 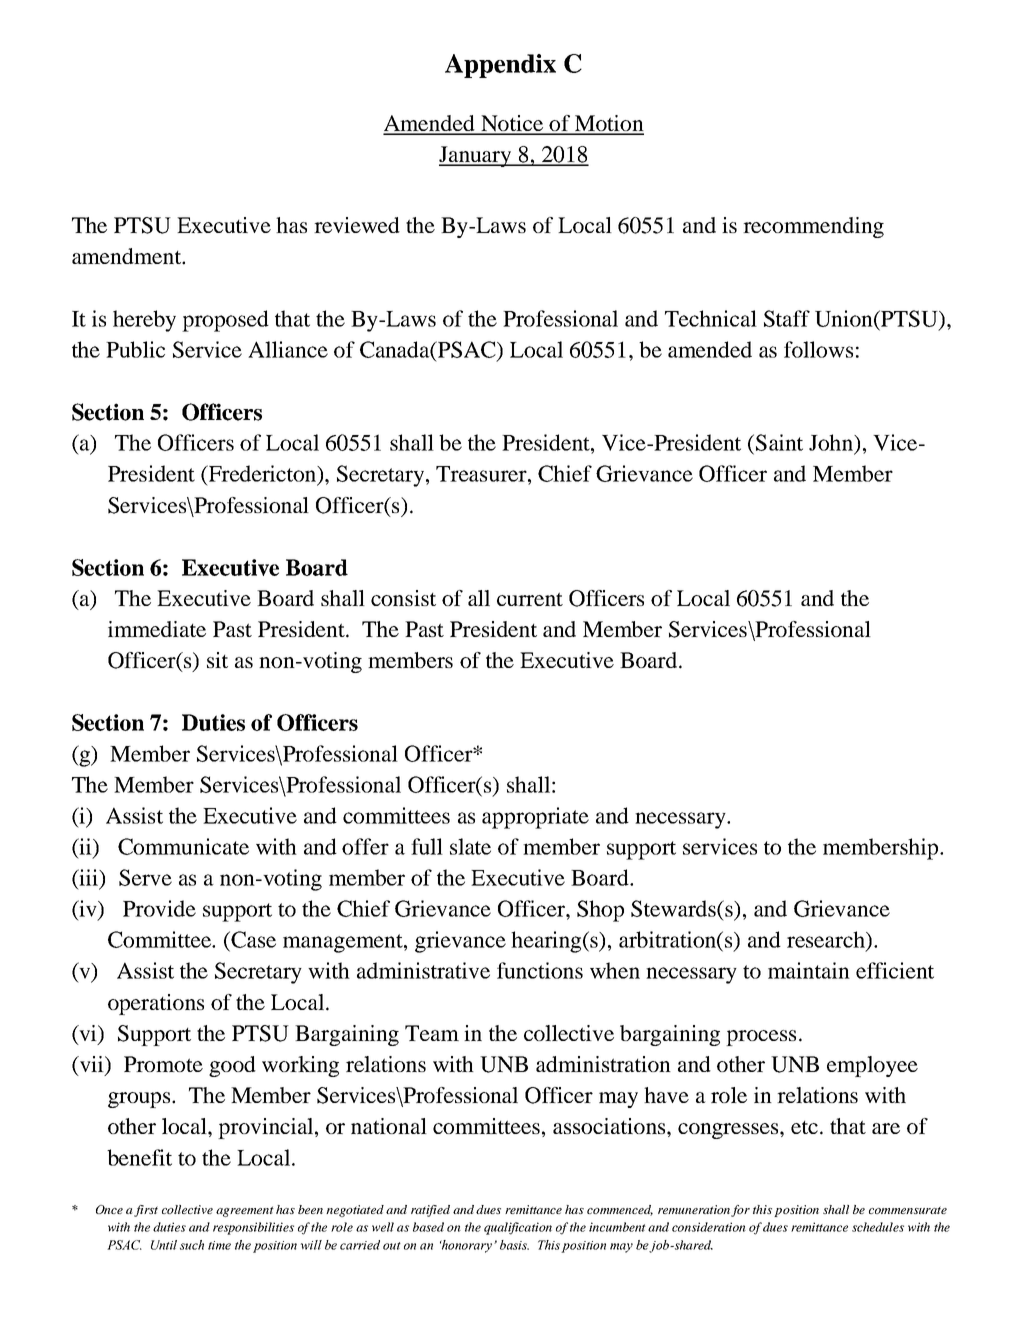 I want to click on reviewed, so click(x=357, y=225).
